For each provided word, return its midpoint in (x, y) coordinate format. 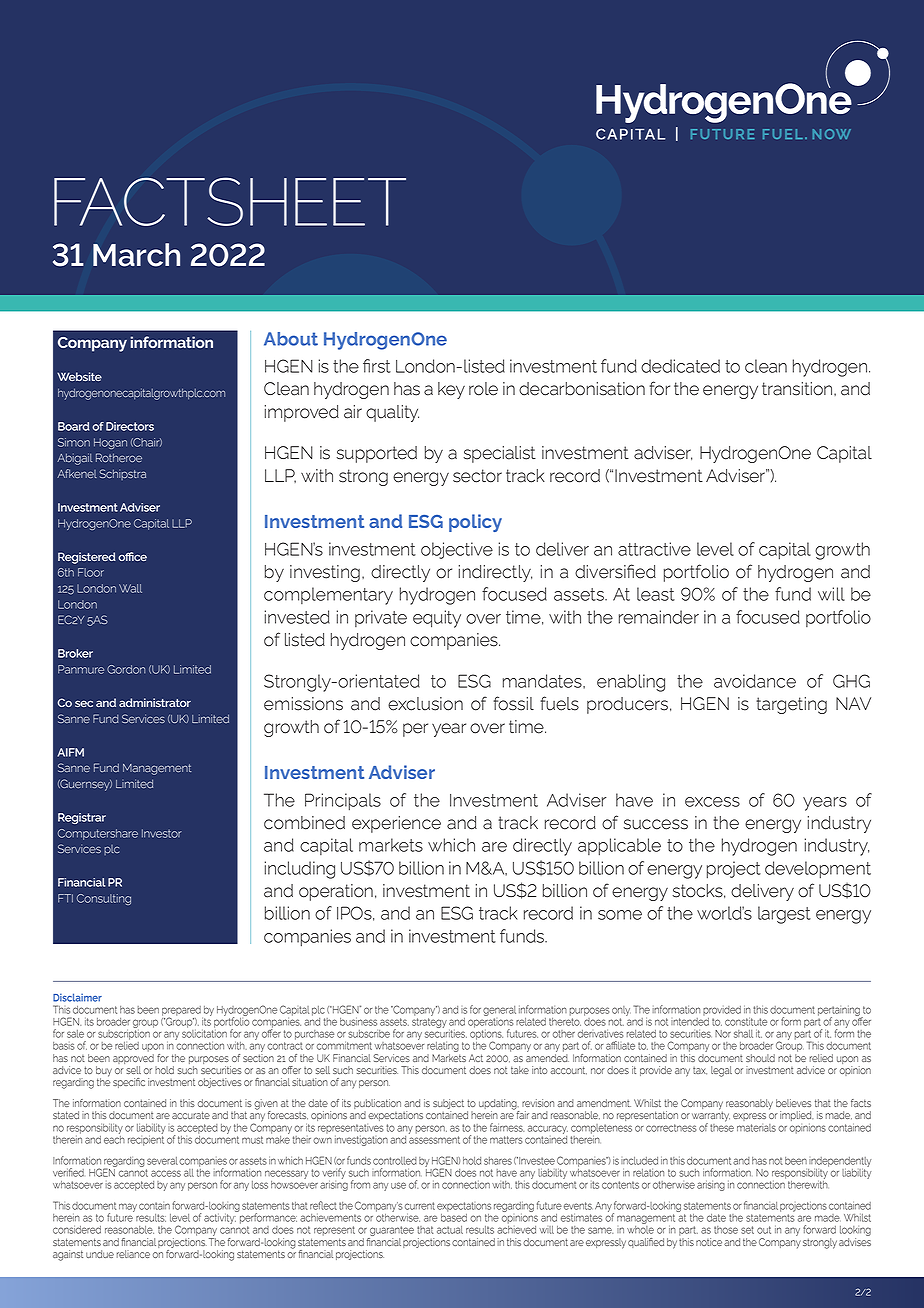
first (377, 366)
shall (743, 1034)
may (128, 1207)
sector (477, 476)
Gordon (126, 669)
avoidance (755, 681)
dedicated (680, 366)
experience (396, 824)
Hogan (110, 443)
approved (134, 1060)
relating (443, 1048)
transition (798, 389)
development (818, 870)
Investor (162, 833)
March (136, 255)
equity (437, 619)
